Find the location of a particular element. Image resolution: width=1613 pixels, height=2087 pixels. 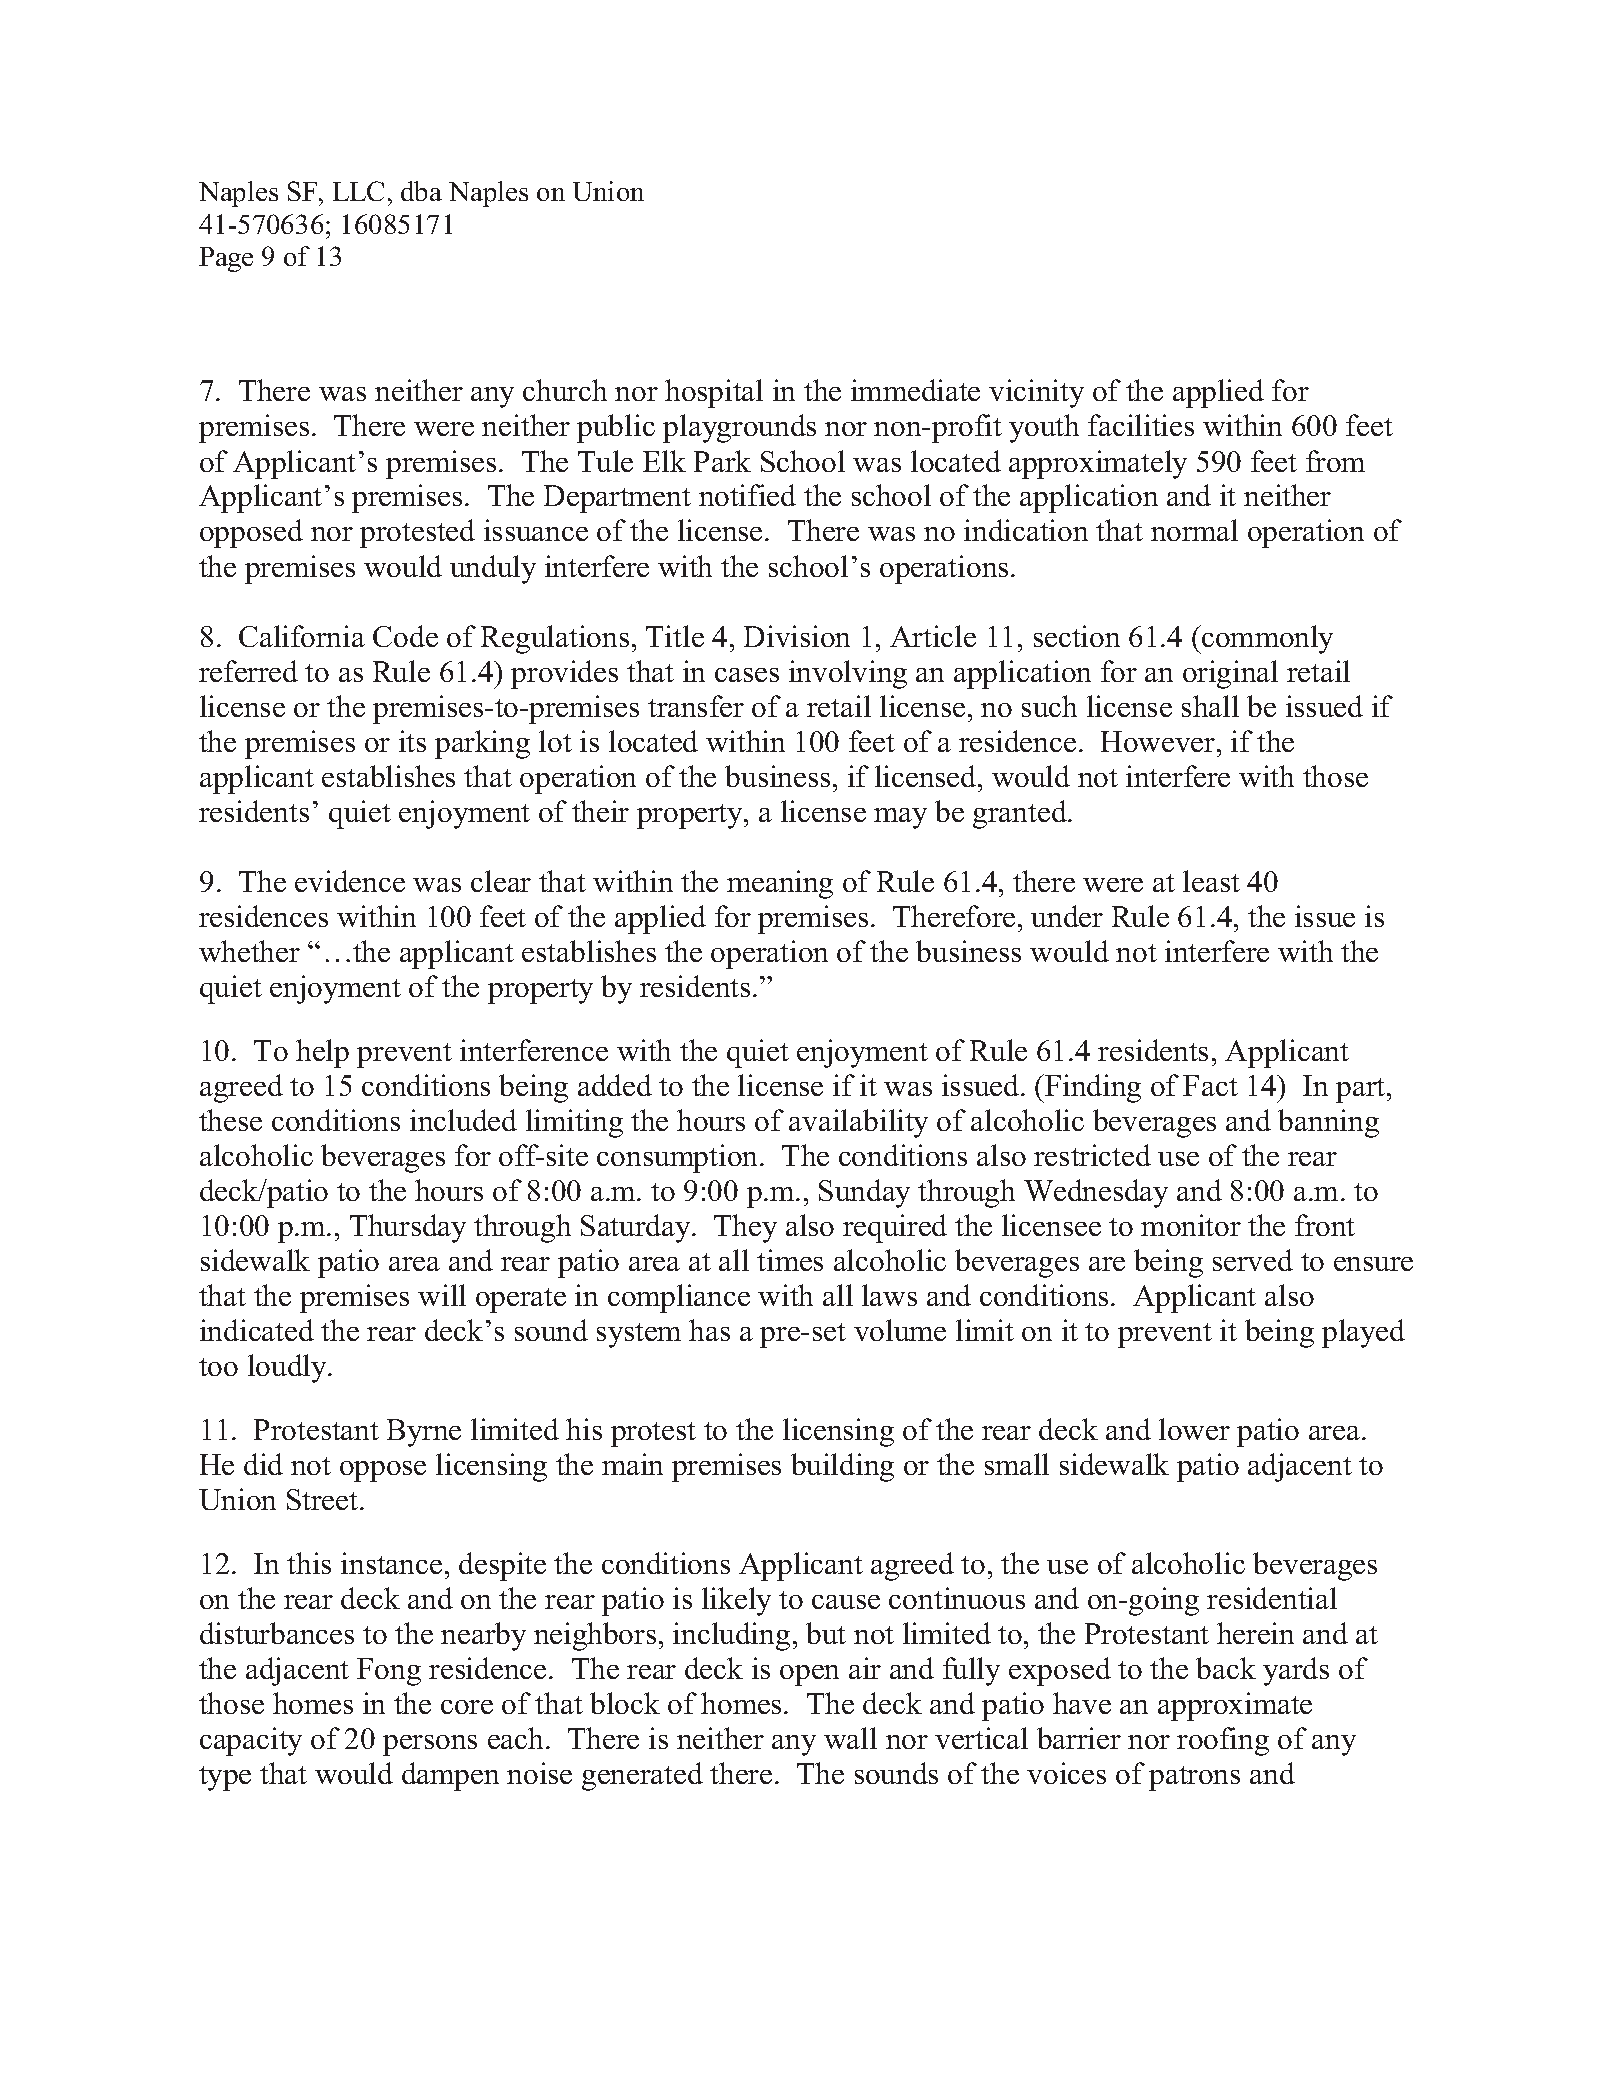

meaning is located at coordinates (780, 884).
